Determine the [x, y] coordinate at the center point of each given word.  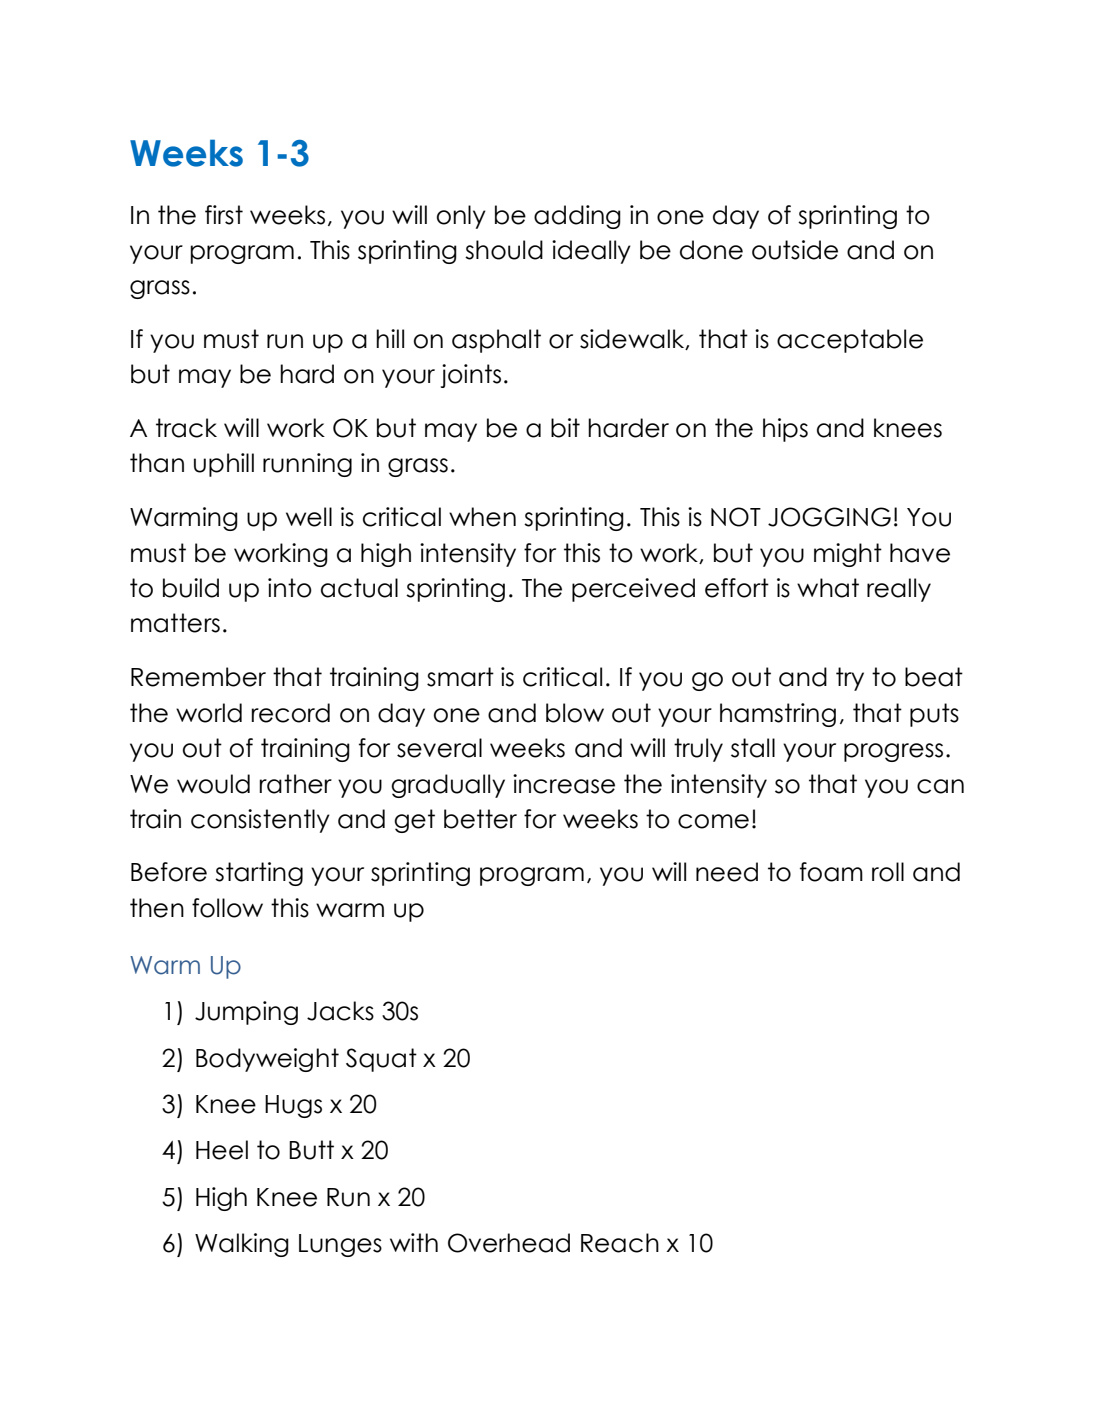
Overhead [509, 1243]
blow [575, 713]
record [290, 713]
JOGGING [829, 517]
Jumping [246, 1013]
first [224, 215]
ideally [591, 252]
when [482, 517]
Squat [381, 1060]
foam [831, 872]
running [307, 465]
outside [795, 250]
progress [893, 752]
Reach [620, 1243]
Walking [242, 1245]
